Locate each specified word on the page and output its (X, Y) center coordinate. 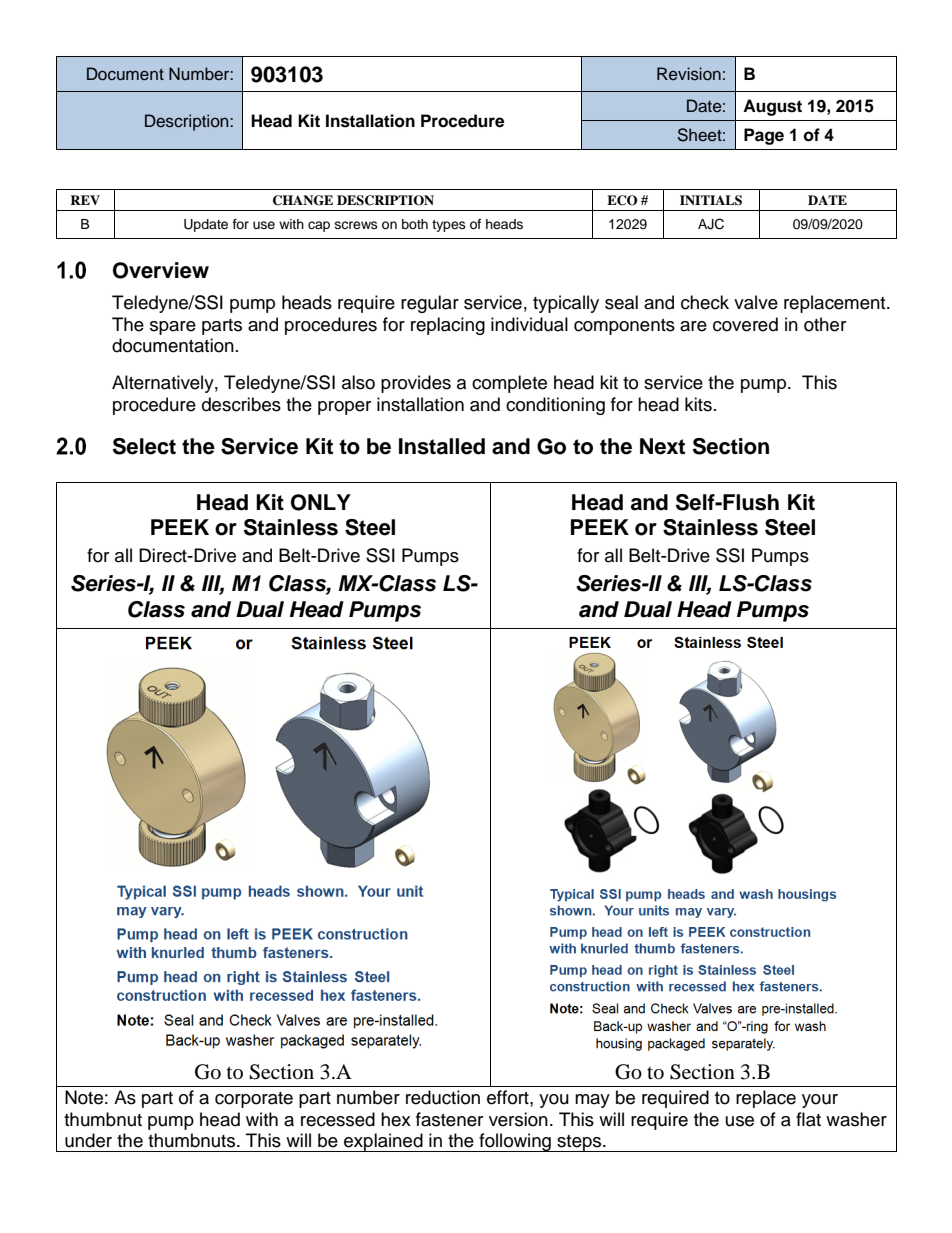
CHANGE (303, 200)
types (449, 226)
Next (662, 446)
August (772, 107)
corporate (254, 1100)
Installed (442, 446)
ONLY (321, 502)
